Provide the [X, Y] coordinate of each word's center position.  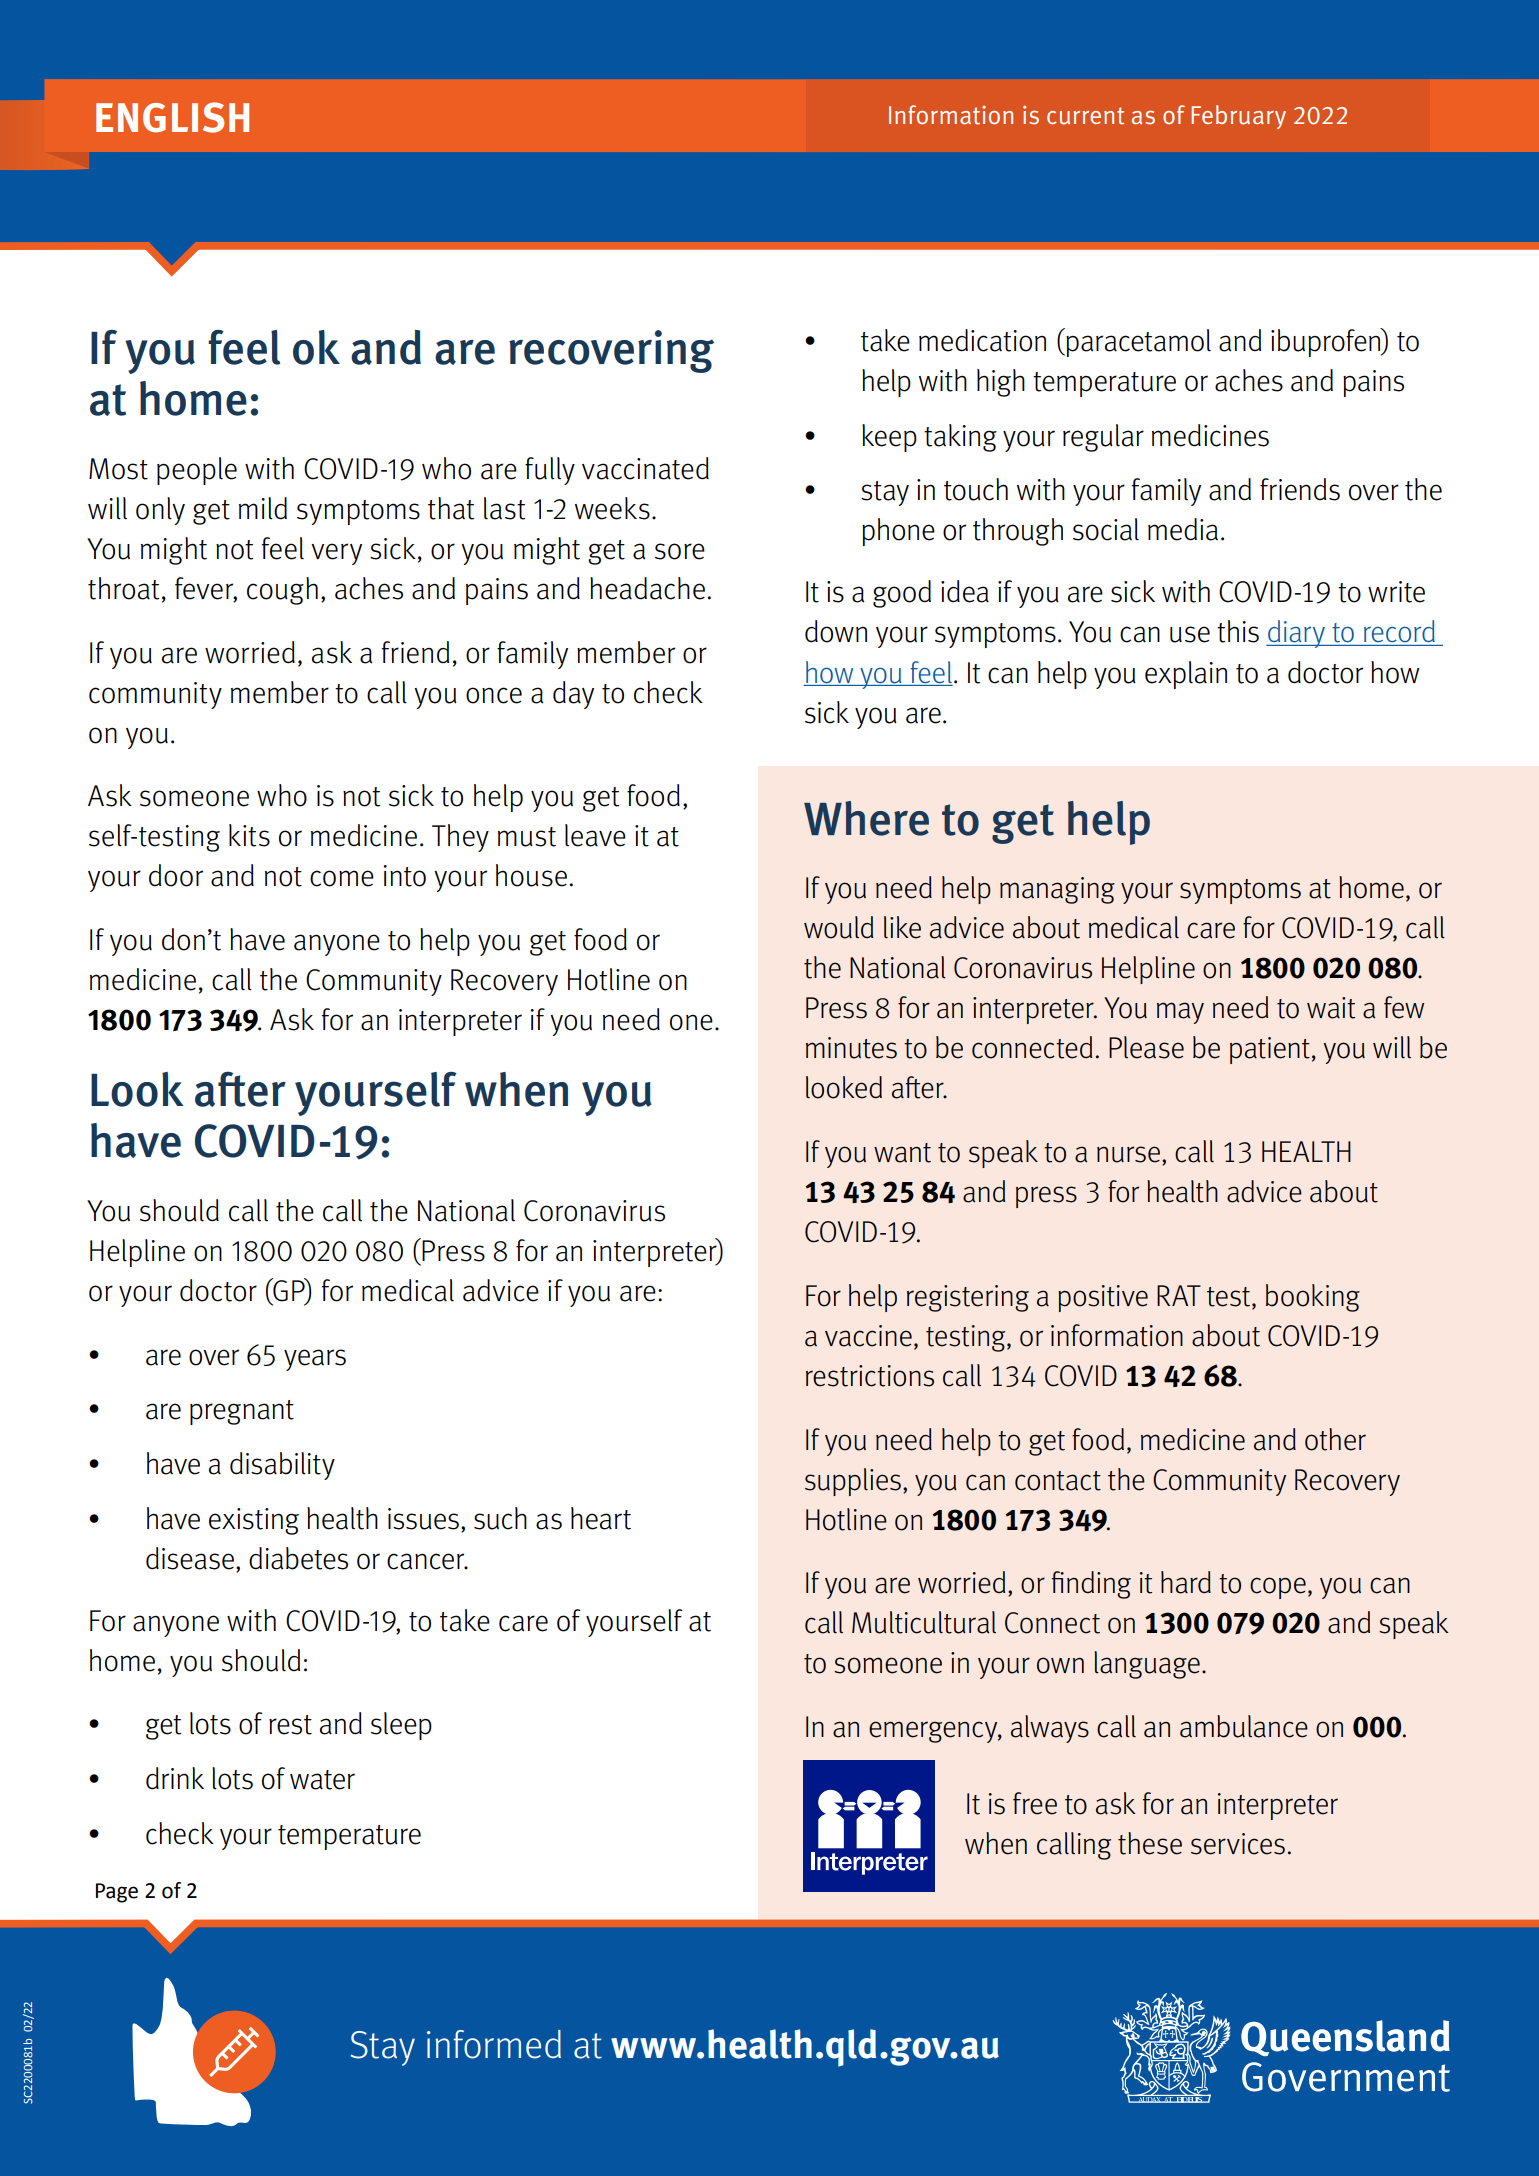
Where [866, 818]
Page [117, 1893]
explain [1186, 675]
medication [982, 340]
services [1238, 1844]
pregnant [242, 1412]
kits [249, 835]
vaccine [868, 1336]
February [1238, 117]
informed [494, 2044]
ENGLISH [172, 117]
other [1335, 1439]
